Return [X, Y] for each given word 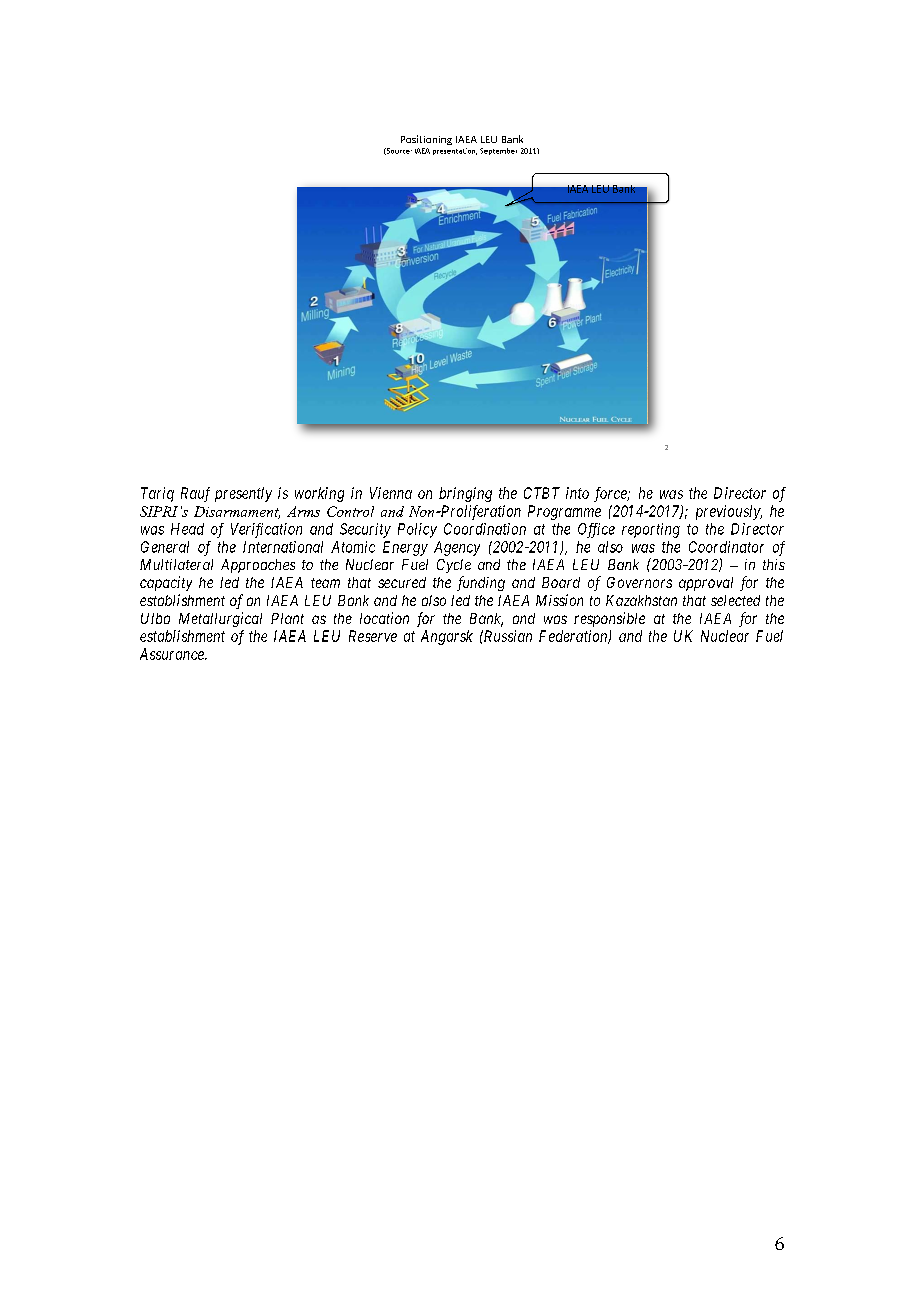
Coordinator [726, 547]
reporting [651, 530]
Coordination [485, 529]
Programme [564, 512]
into [577, 493]
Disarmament [237, 512]
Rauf [195, 494]
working [319, 494]
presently [243, 494]
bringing [465, 494]
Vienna [391, 493]
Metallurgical [220, 619]
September [498, 151]
